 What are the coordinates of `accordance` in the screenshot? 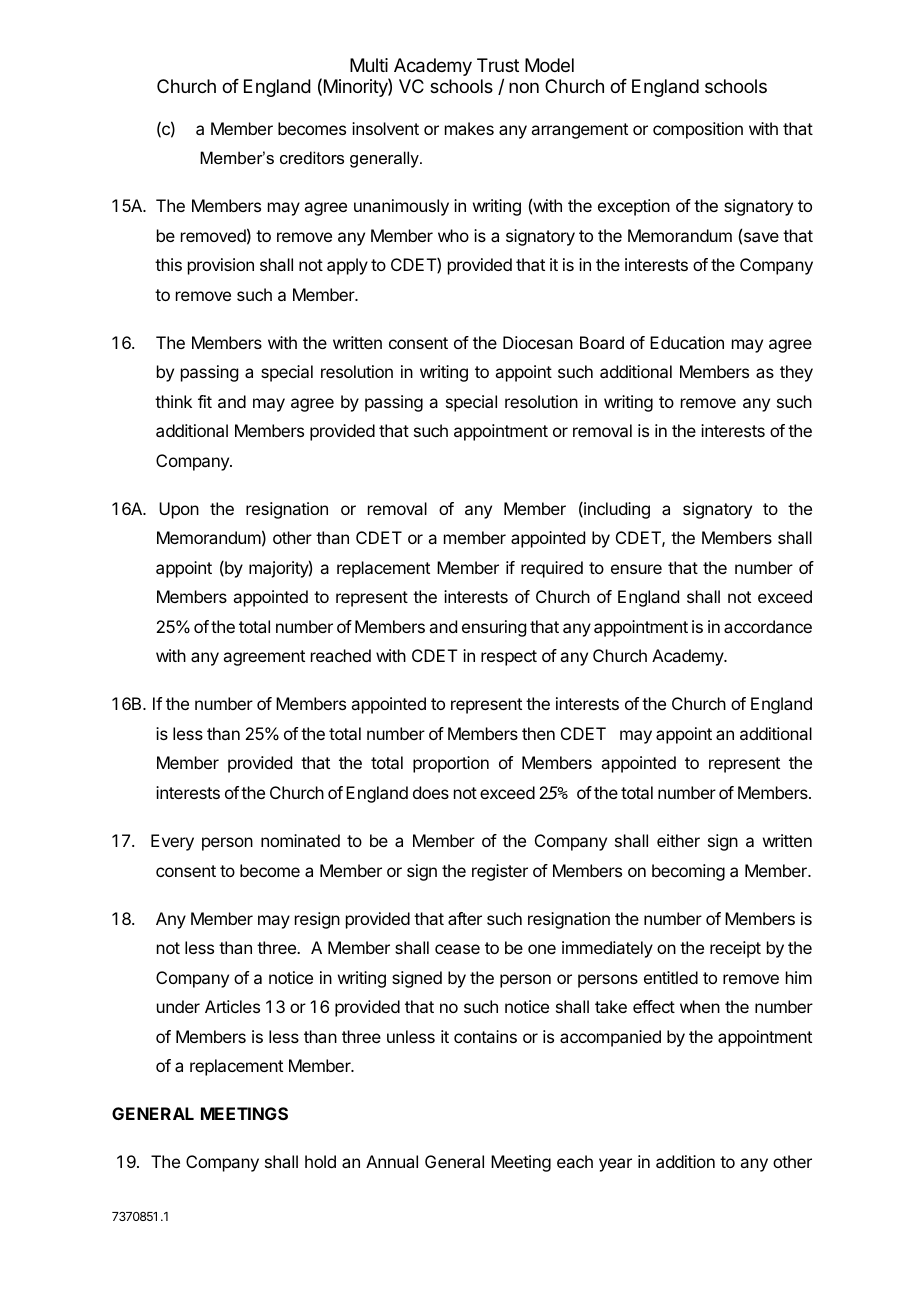 It's located at (768, 626).
